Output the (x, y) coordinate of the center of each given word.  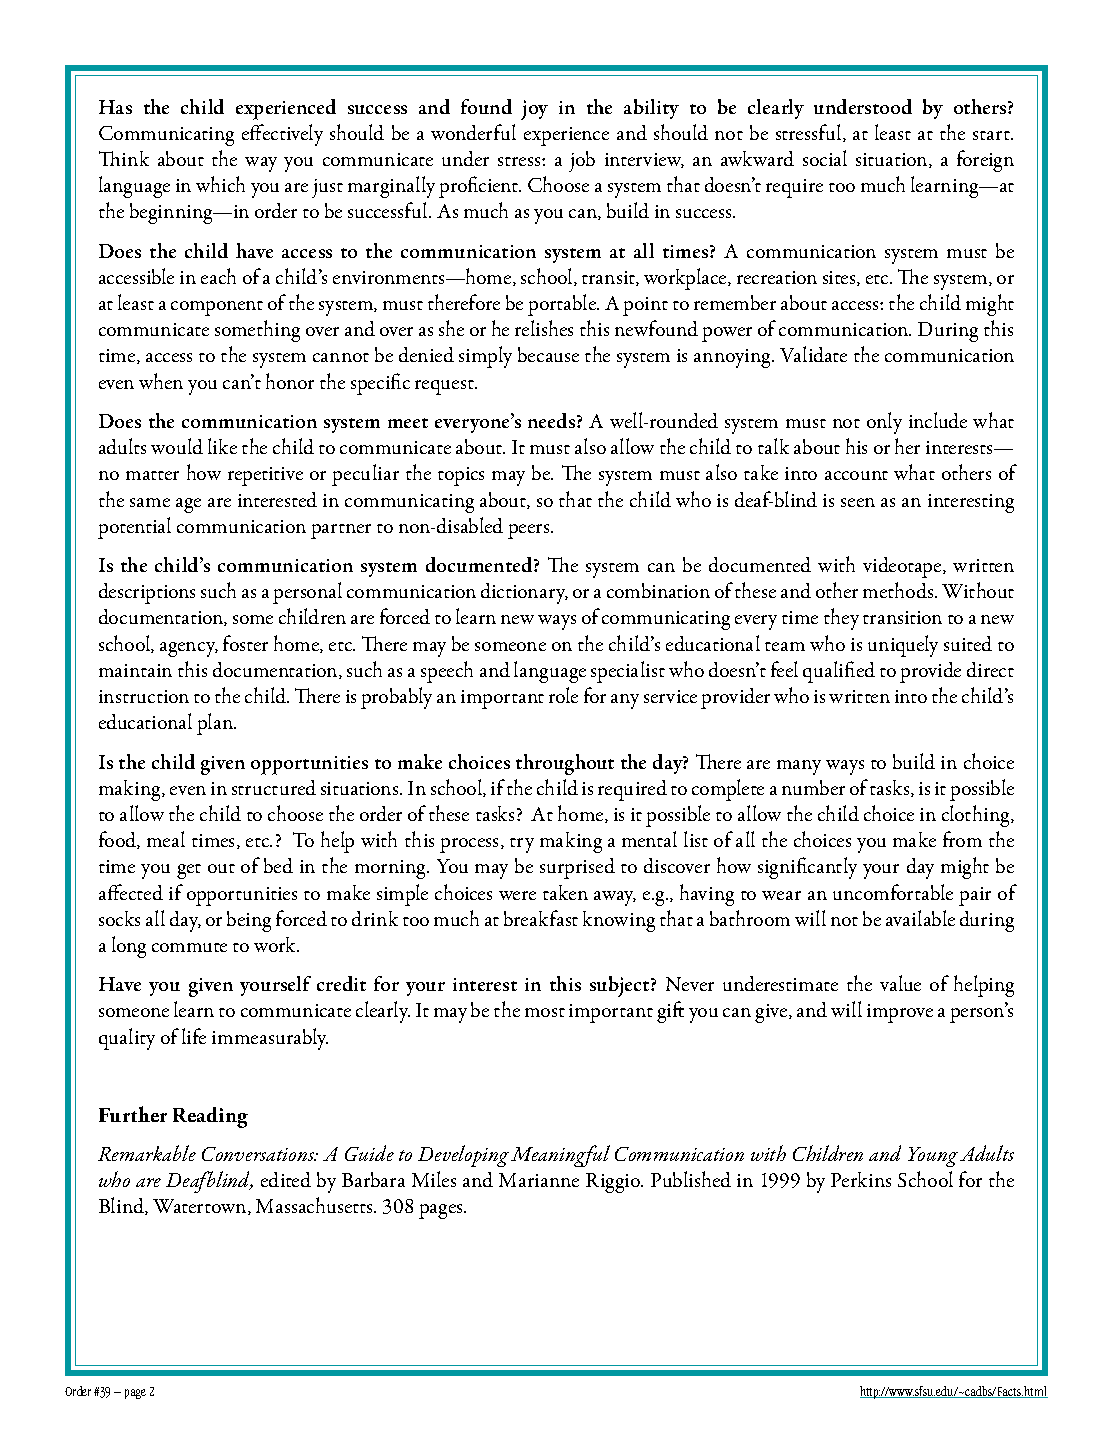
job (582, 161)
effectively (282, 135)
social (825, 158)
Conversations (259, 1154)
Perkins (861, 1179)
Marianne (539, 1180)
